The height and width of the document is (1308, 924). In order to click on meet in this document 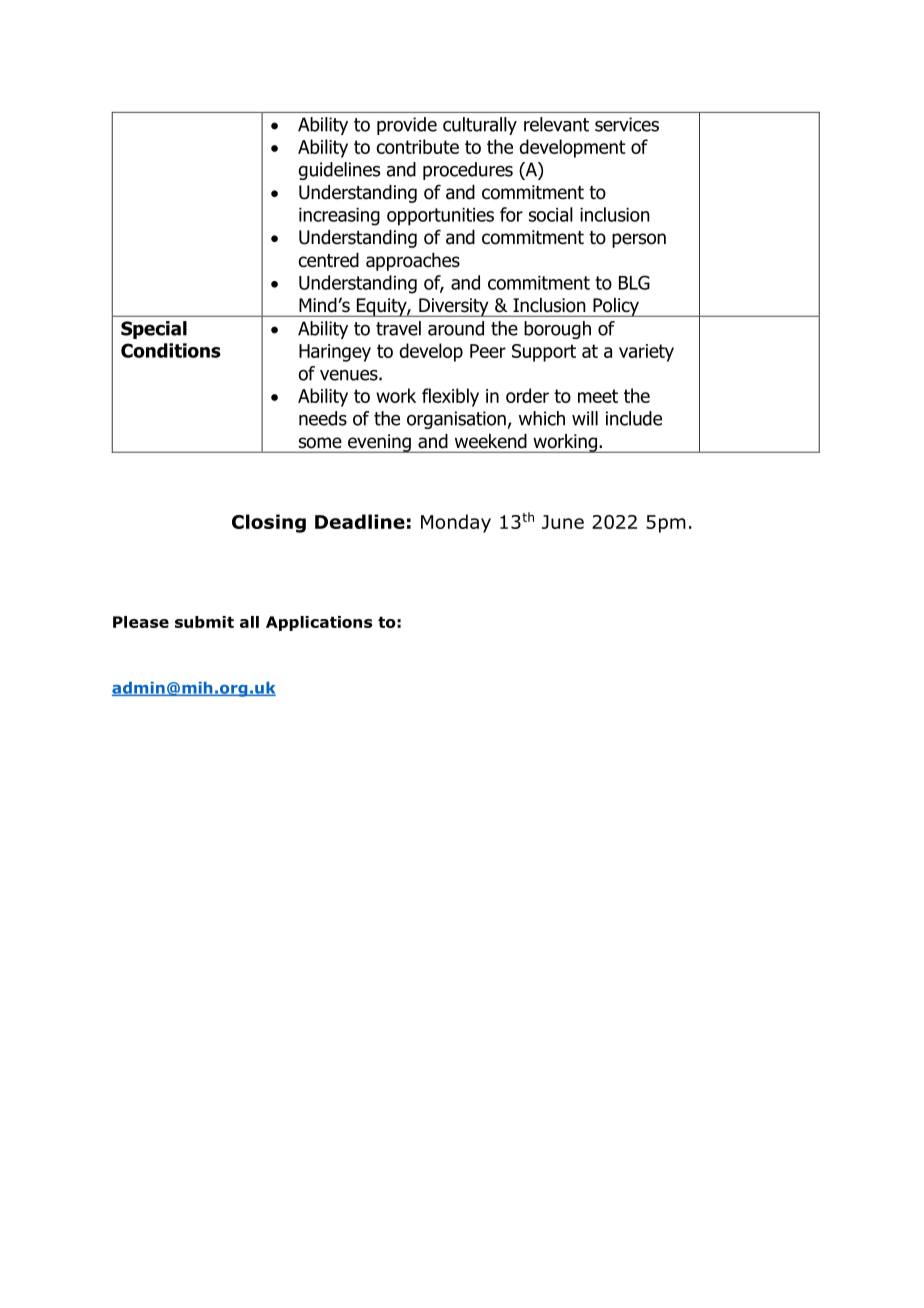, I will do `click(598, 396)`.
